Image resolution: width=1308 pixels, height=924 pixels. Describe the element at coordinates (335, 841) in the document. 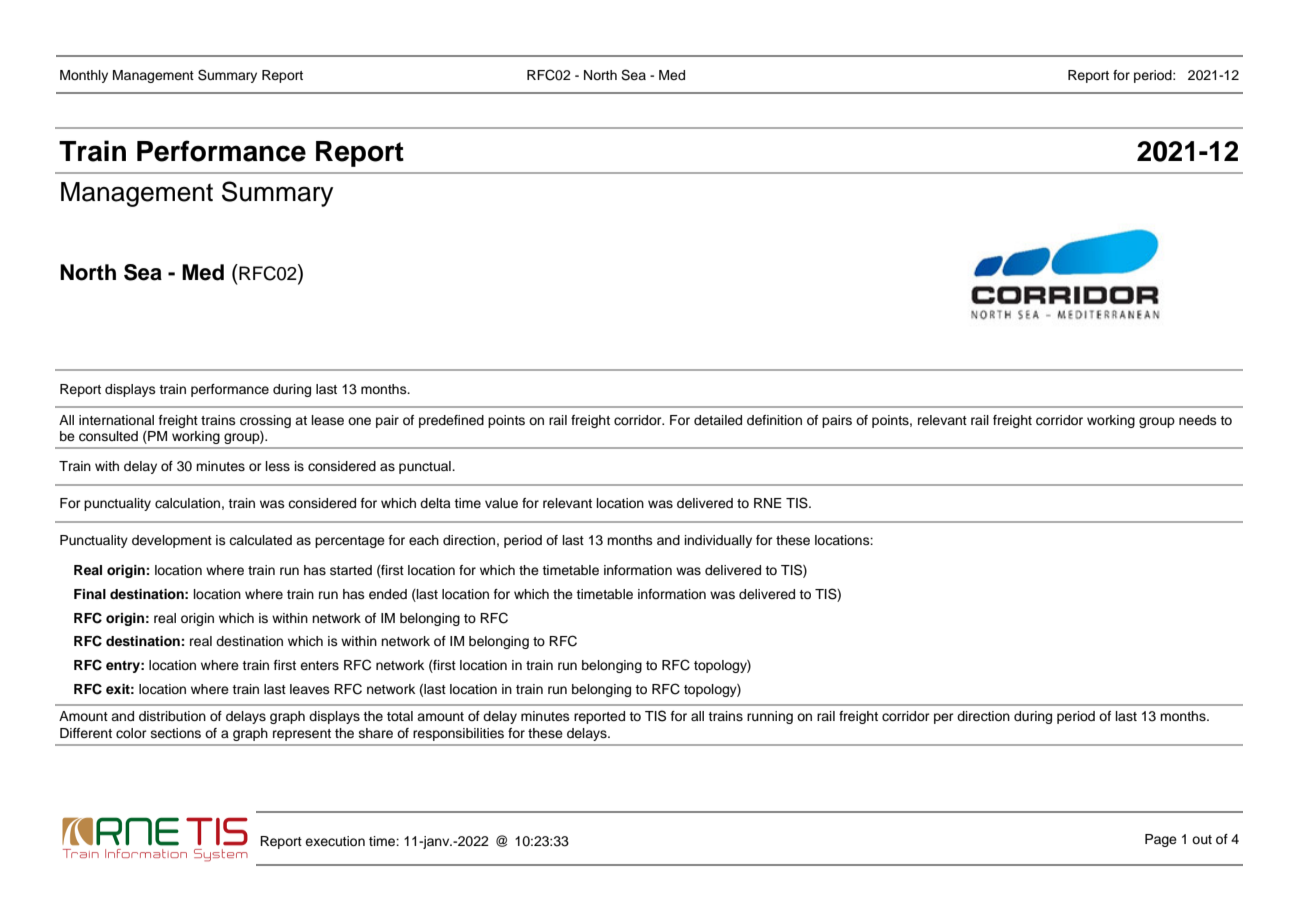

I see `execution` at that location.
